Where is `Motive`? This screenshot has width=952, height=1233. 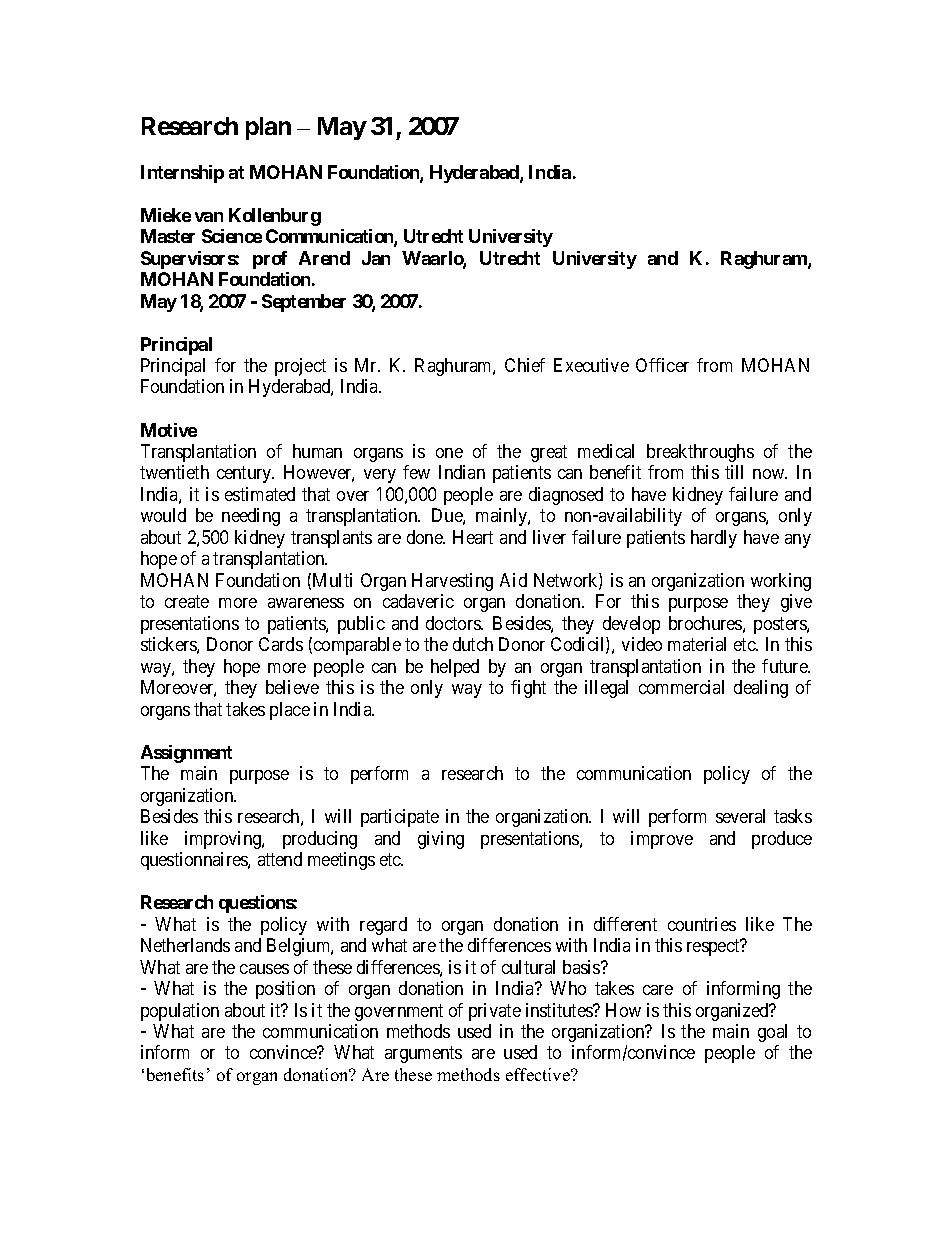 Motive is located at coordinates (169, 430).
